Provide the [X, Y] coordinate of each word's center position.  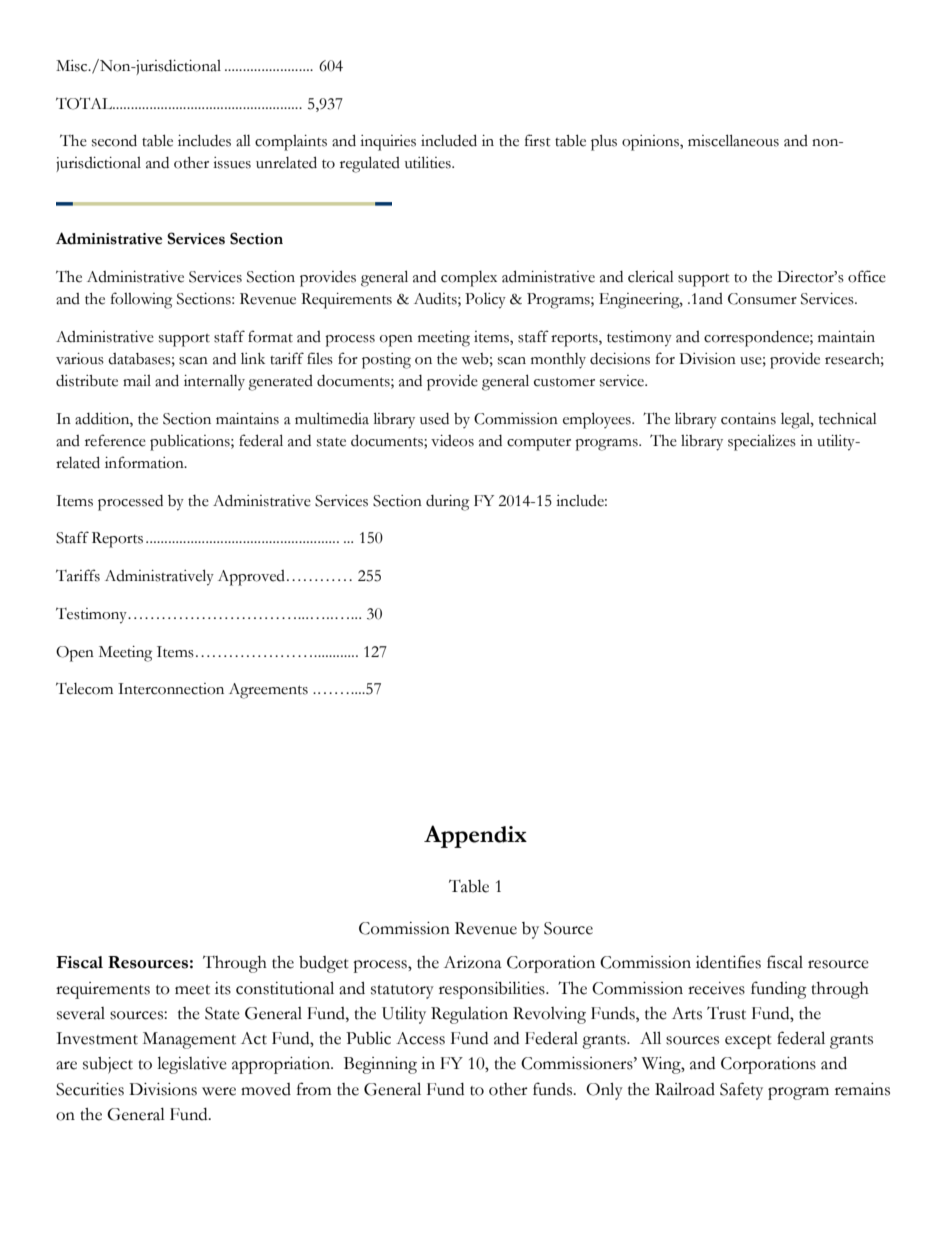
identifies [728, 962]
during [447, 503]
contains [748, 419]
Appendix [475, 836]
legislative [192, 1065]
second [114, 140]
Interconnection [171, 689]
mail [137, 381]
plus [604, 142]
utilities [429, 162]
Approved [251, 578]
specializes [762, 443]
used [434, 419]
